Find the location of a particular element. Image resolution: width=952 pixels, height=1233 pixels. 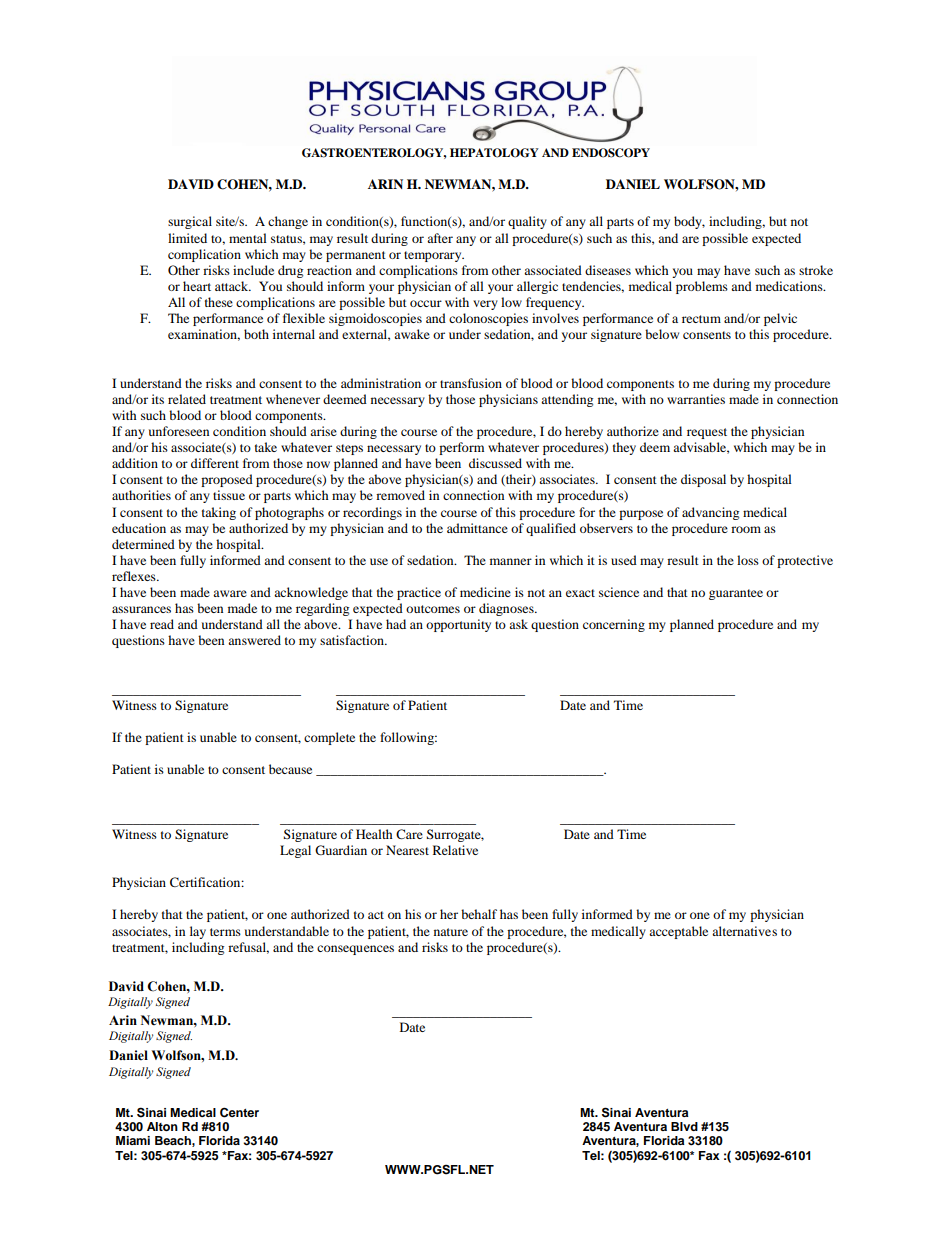

opportunity is located at coordinates (458, 625).
